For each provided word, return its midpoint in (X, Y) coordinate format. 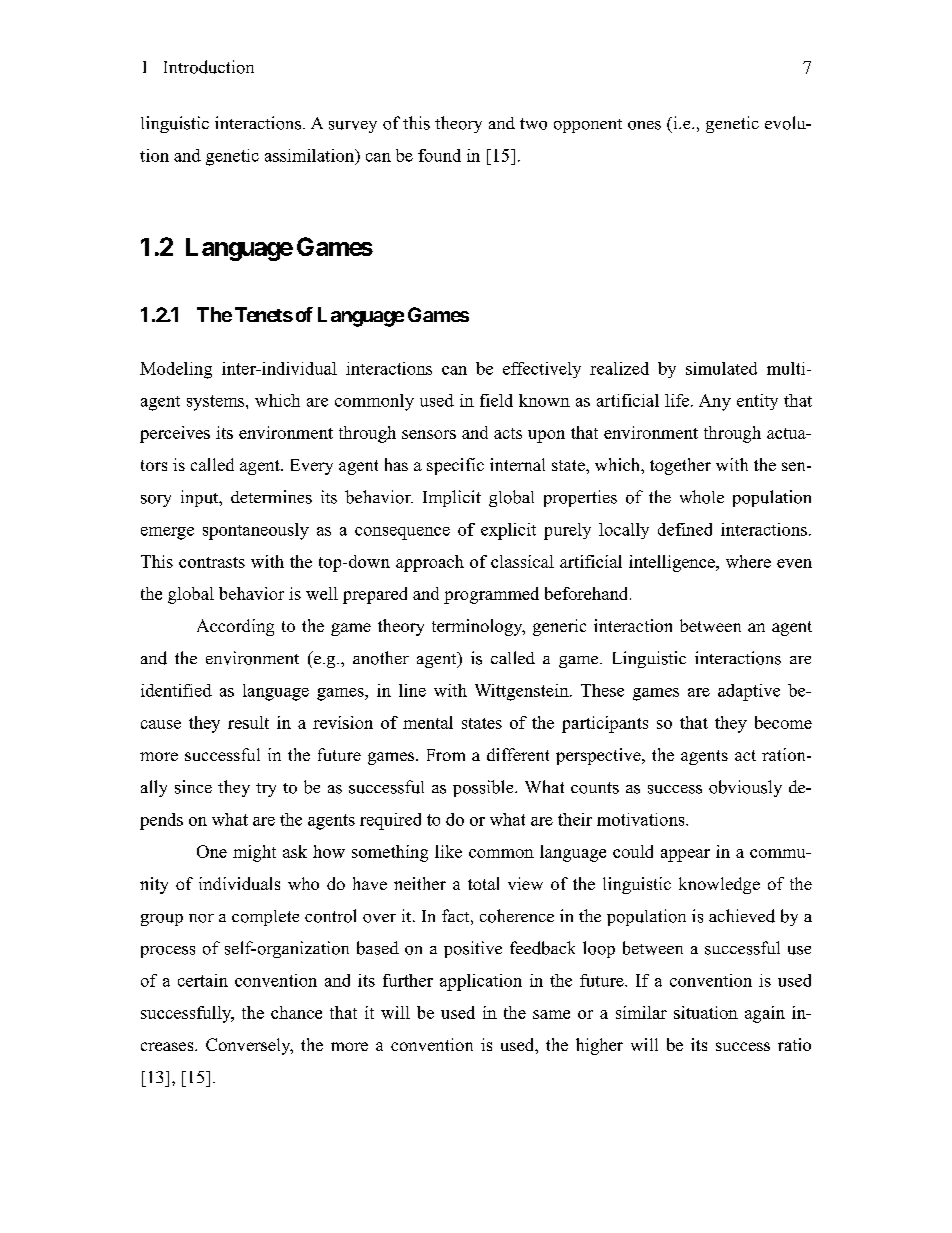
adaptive (749, 692)
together (680, 466)
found (439, 155)
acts (508, 433)
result (248, 722)
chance (296, 1012)
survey (353, 127)
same (551, 1014)
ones (644, 125)
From (446, 755)
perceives (175, 434)
